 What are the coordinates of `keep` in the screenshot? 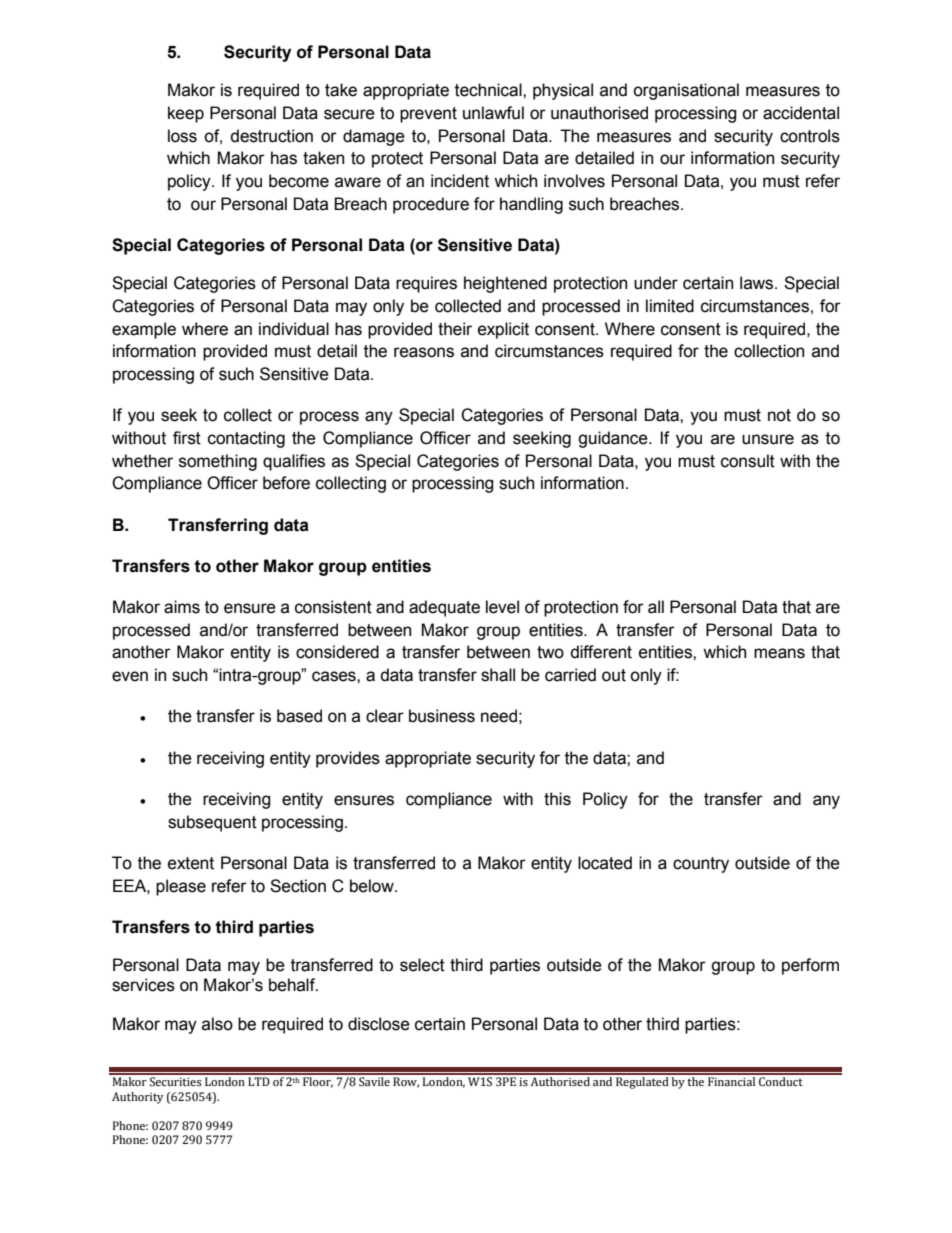 It's located at (186, 114).
